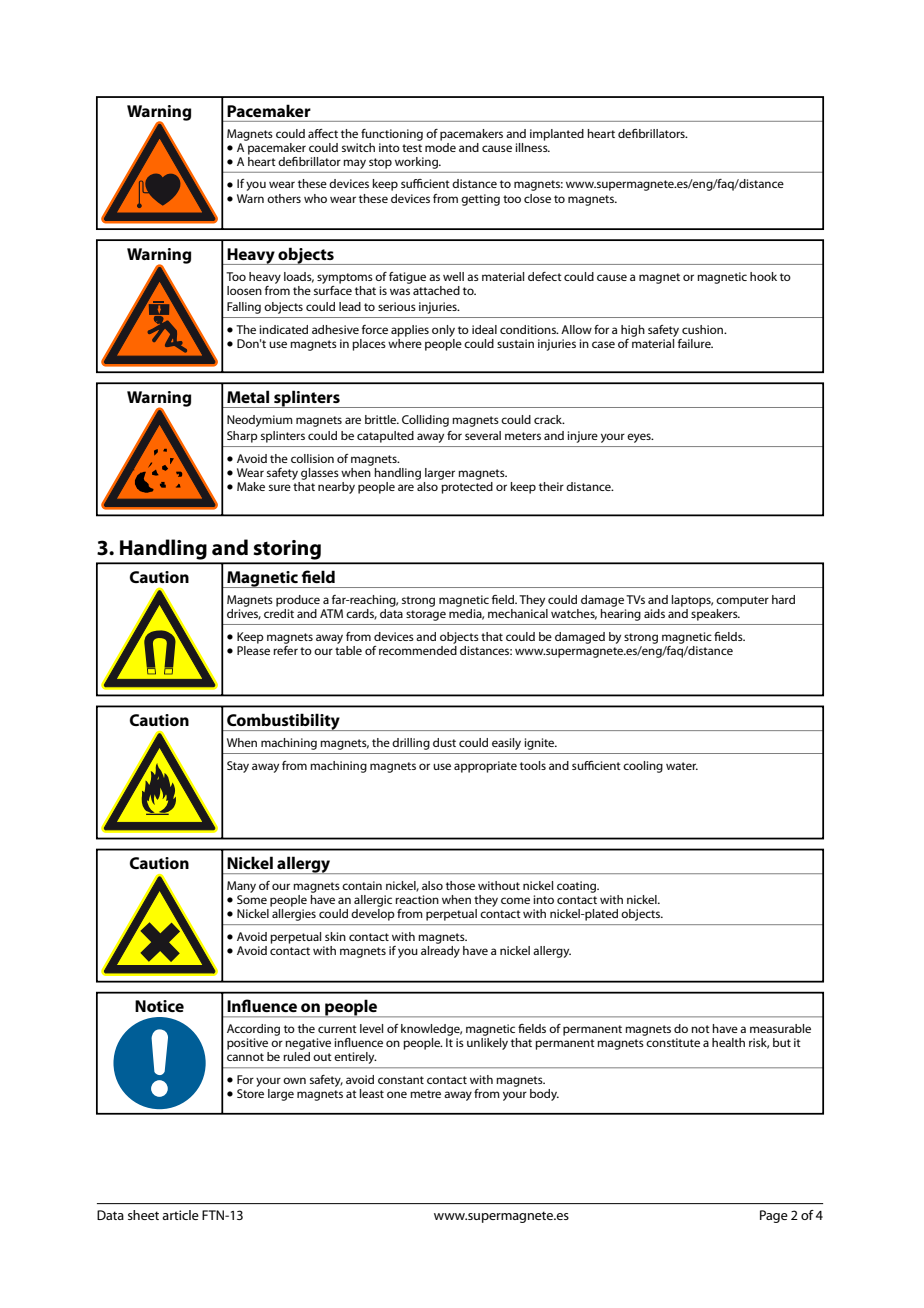 Image resolution: width=924 pixels, height=1308 pixels. Describe the element at coordinates (284, 198) in the screenshot. I see `others` at that location.
